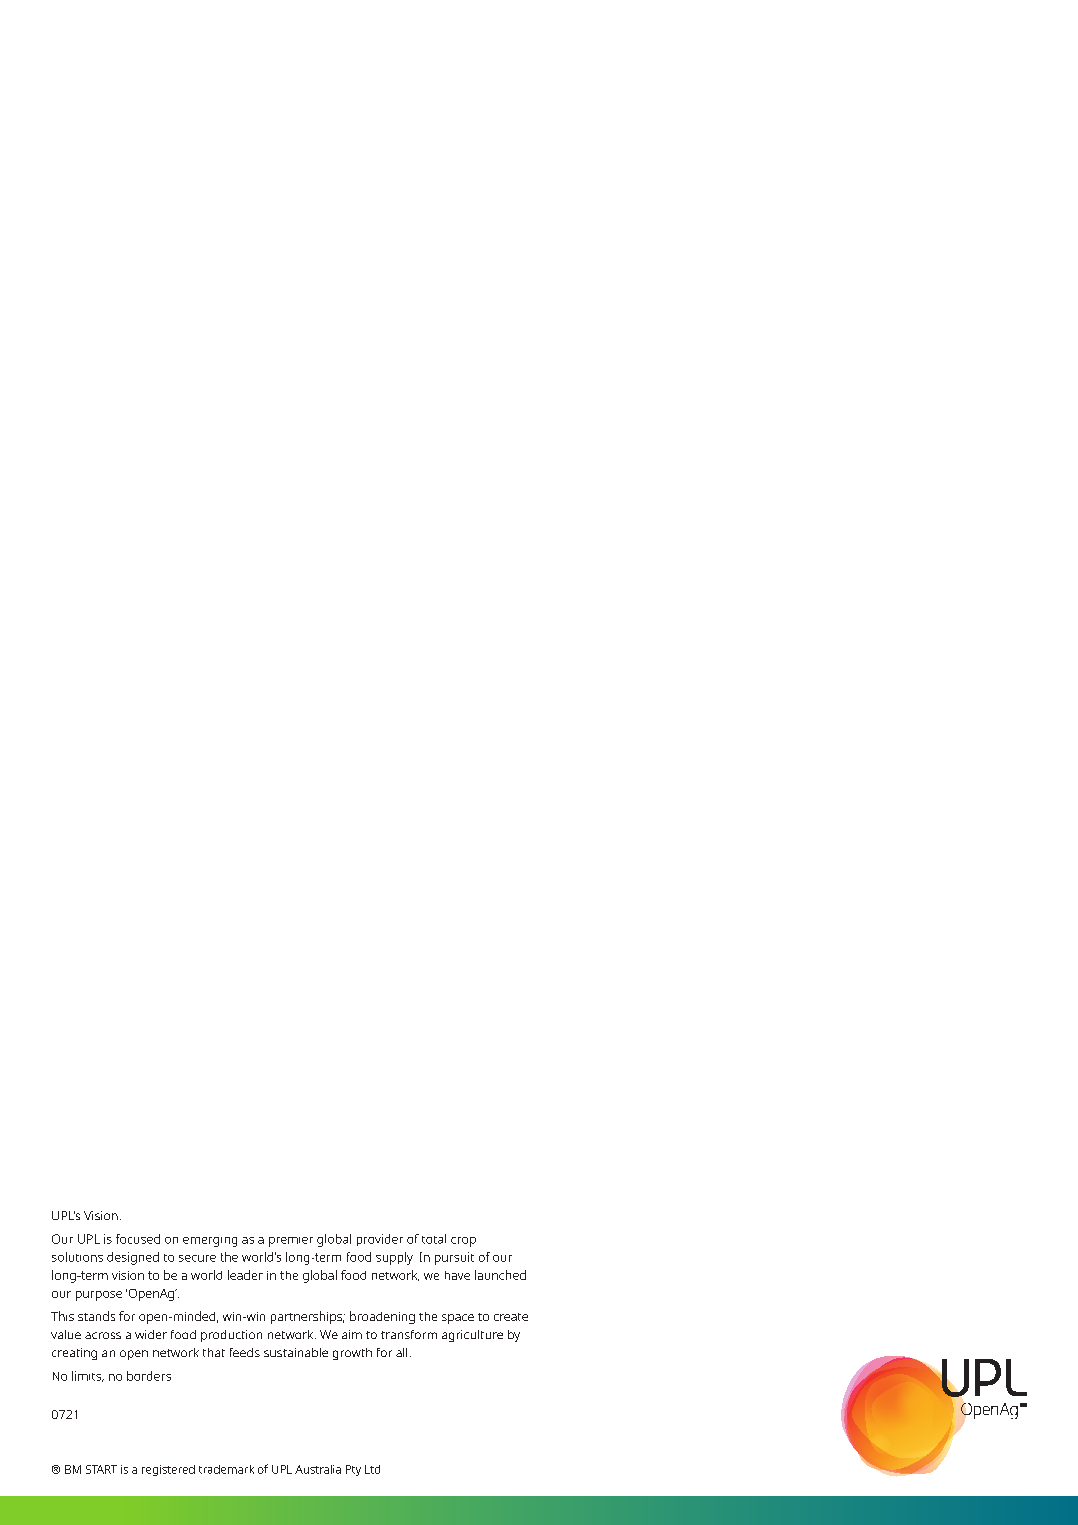 The image size is (1078, 1525). I want to click on crop, so click(463, 1242).
